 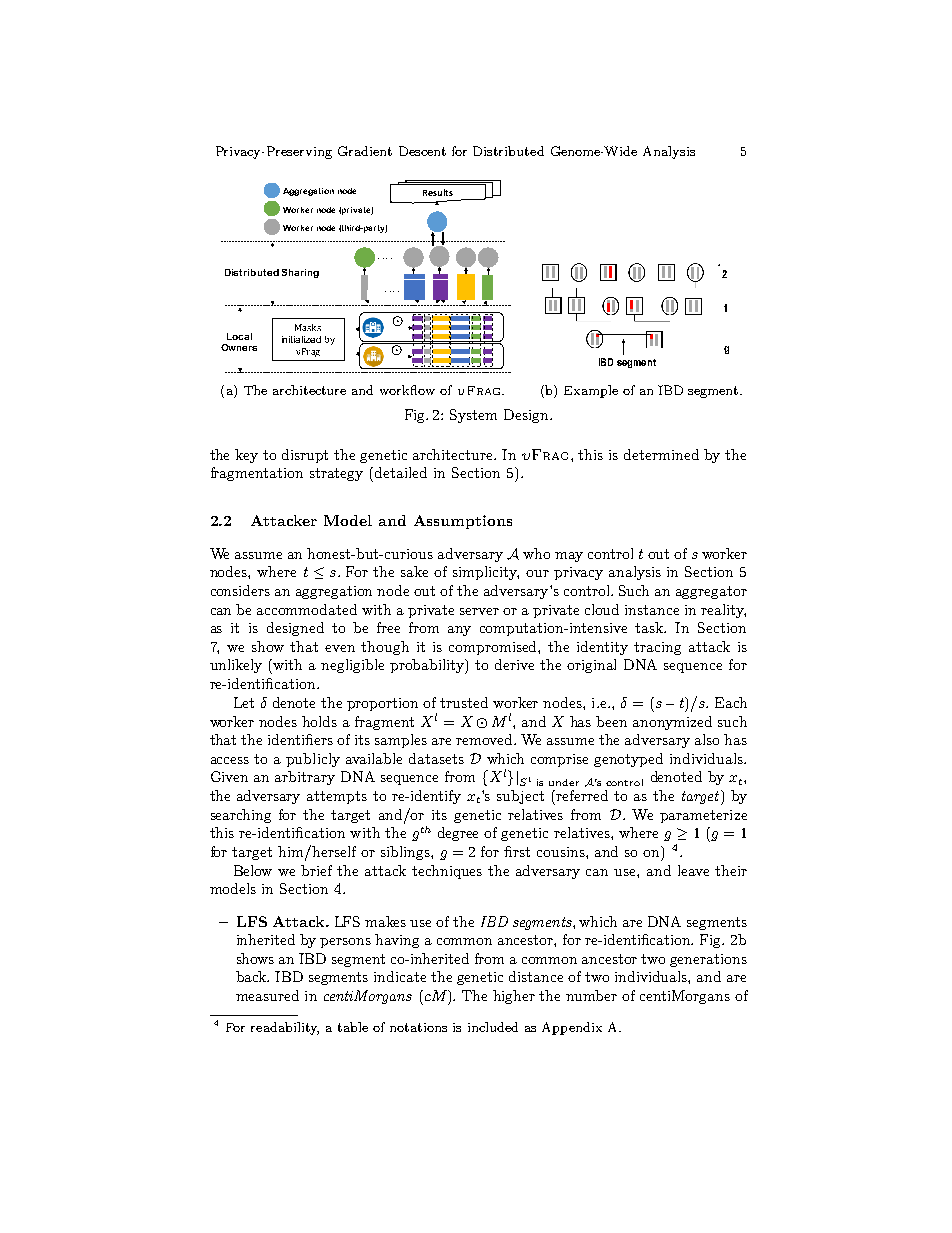 I want to click on System, so click(x=473, y=416).
